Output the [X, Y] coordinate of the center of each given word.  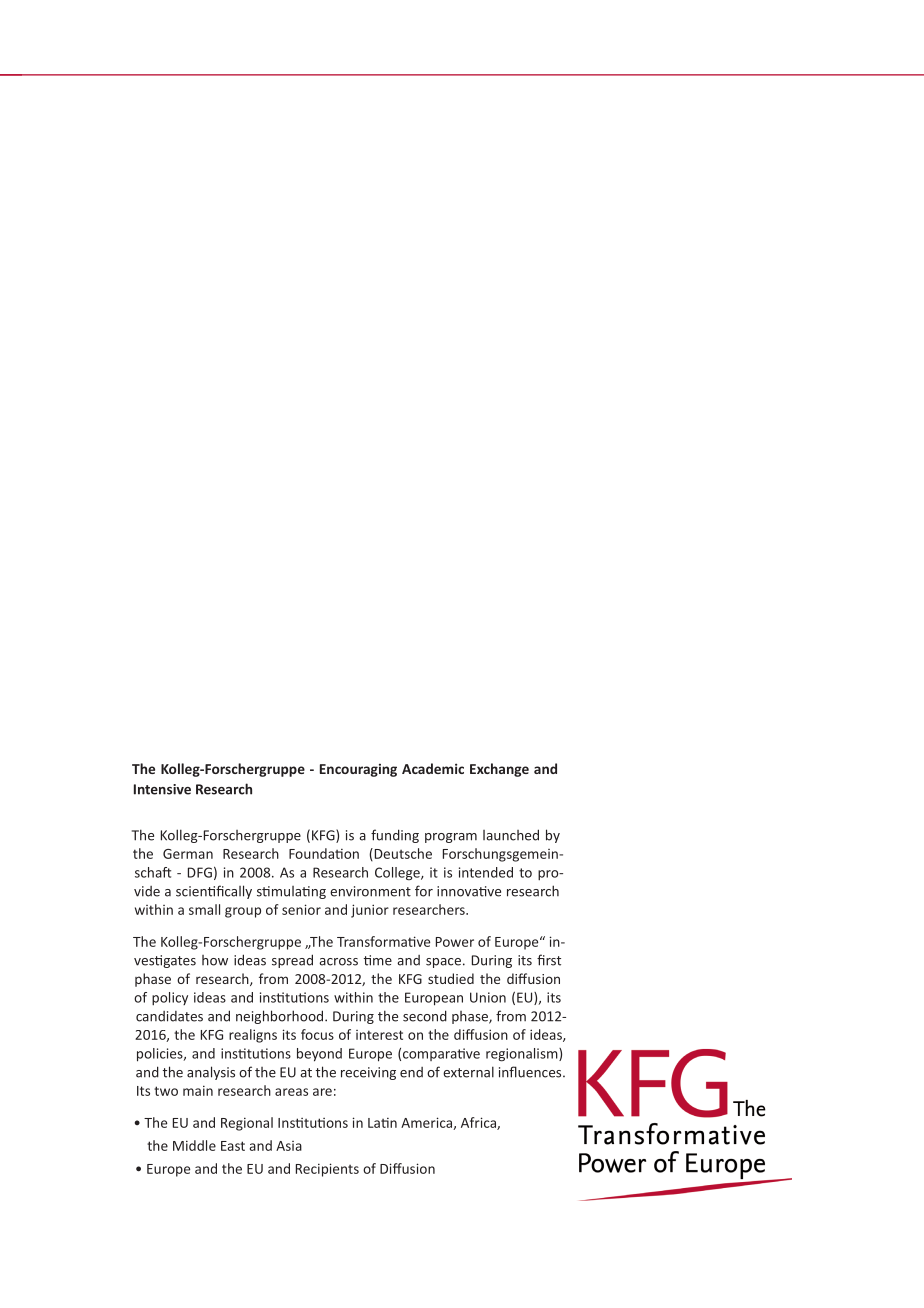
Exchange [499, 770]
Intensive [162, 789]
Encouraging [358, 770]
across [338, 962]
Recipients [327, 1170]
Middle [194, 1145]
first [549, 960]
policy [170, 998]
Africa [479, 1123]
